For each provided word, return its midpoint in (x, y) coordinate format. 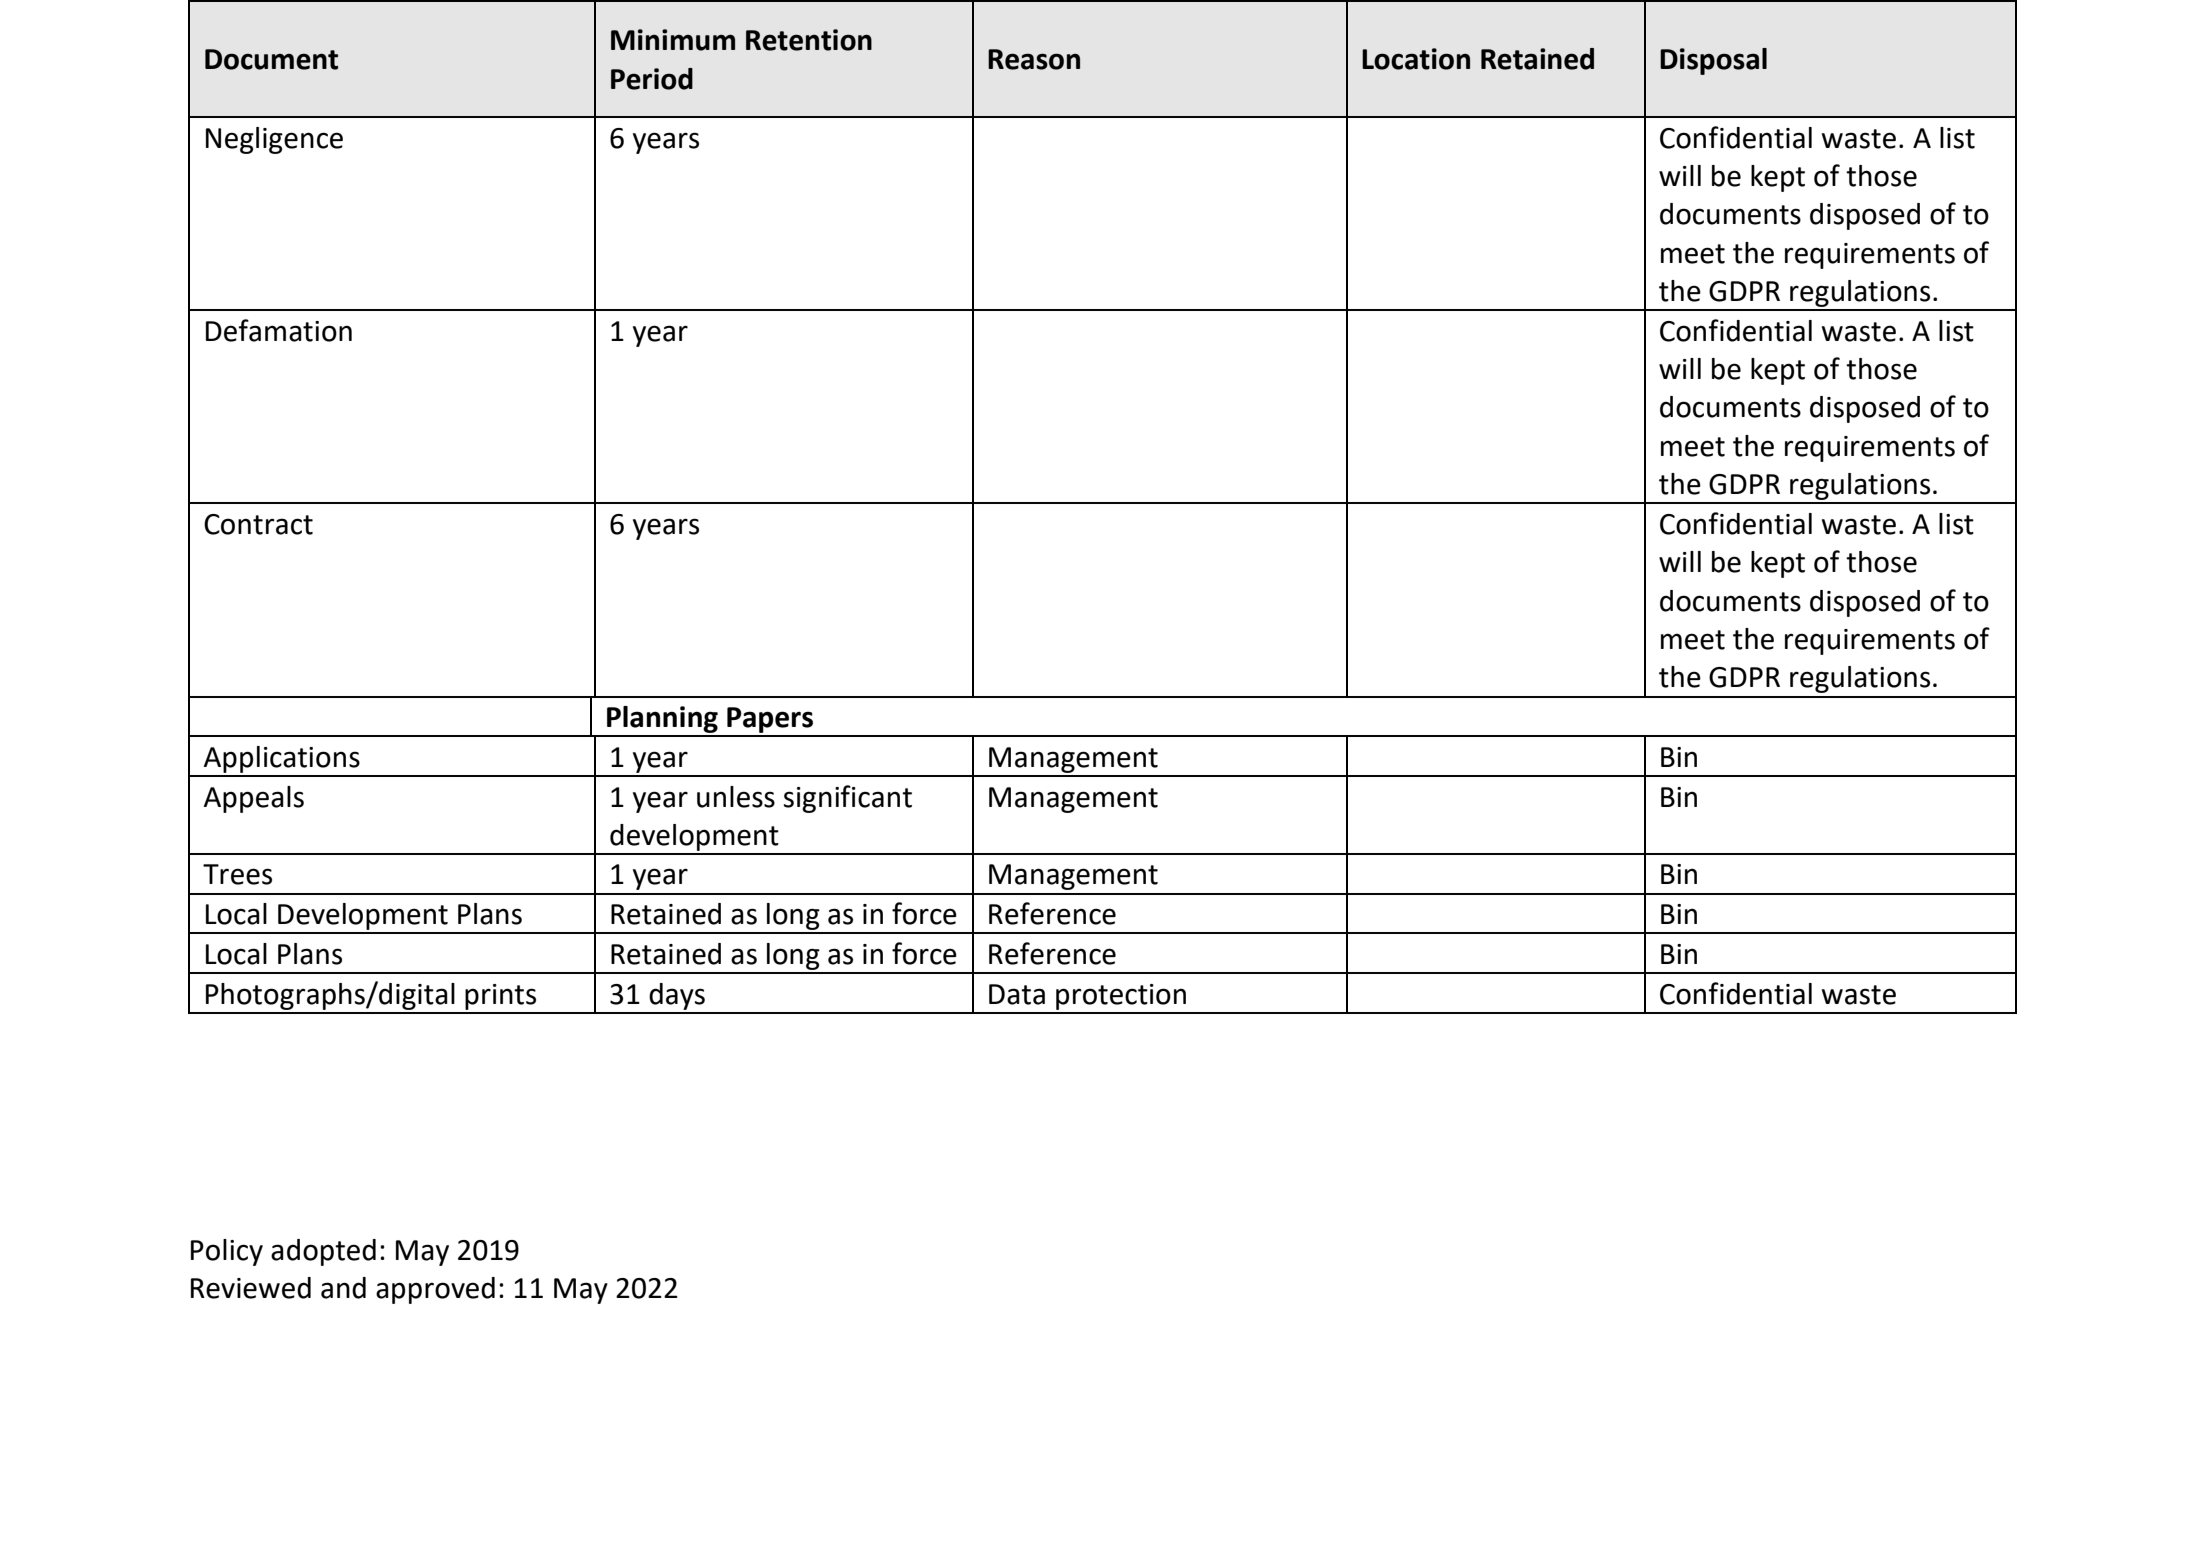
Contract (258, 524)
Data (1017, 994)
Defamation (279, 330)
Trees (237, 874)
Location (1416, 59)
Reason (1034, 59)
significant (848, 799)
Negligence (274, 140)
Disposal (1713, 61)
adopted (323, 1252)
